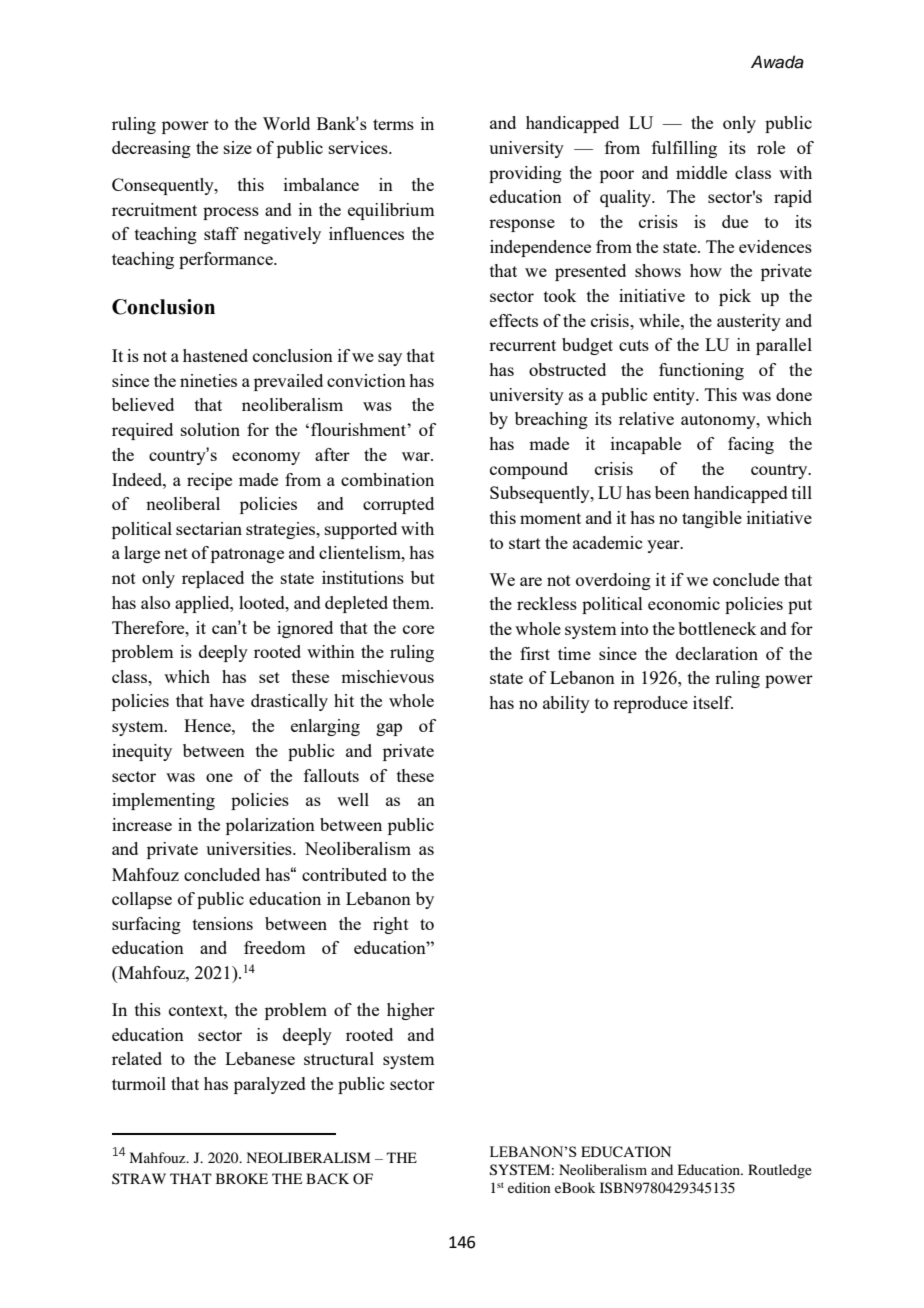  What do you see at coordinates (713, 702) in the screenshot?
I see `itself` at bounding box center [713, 702].
